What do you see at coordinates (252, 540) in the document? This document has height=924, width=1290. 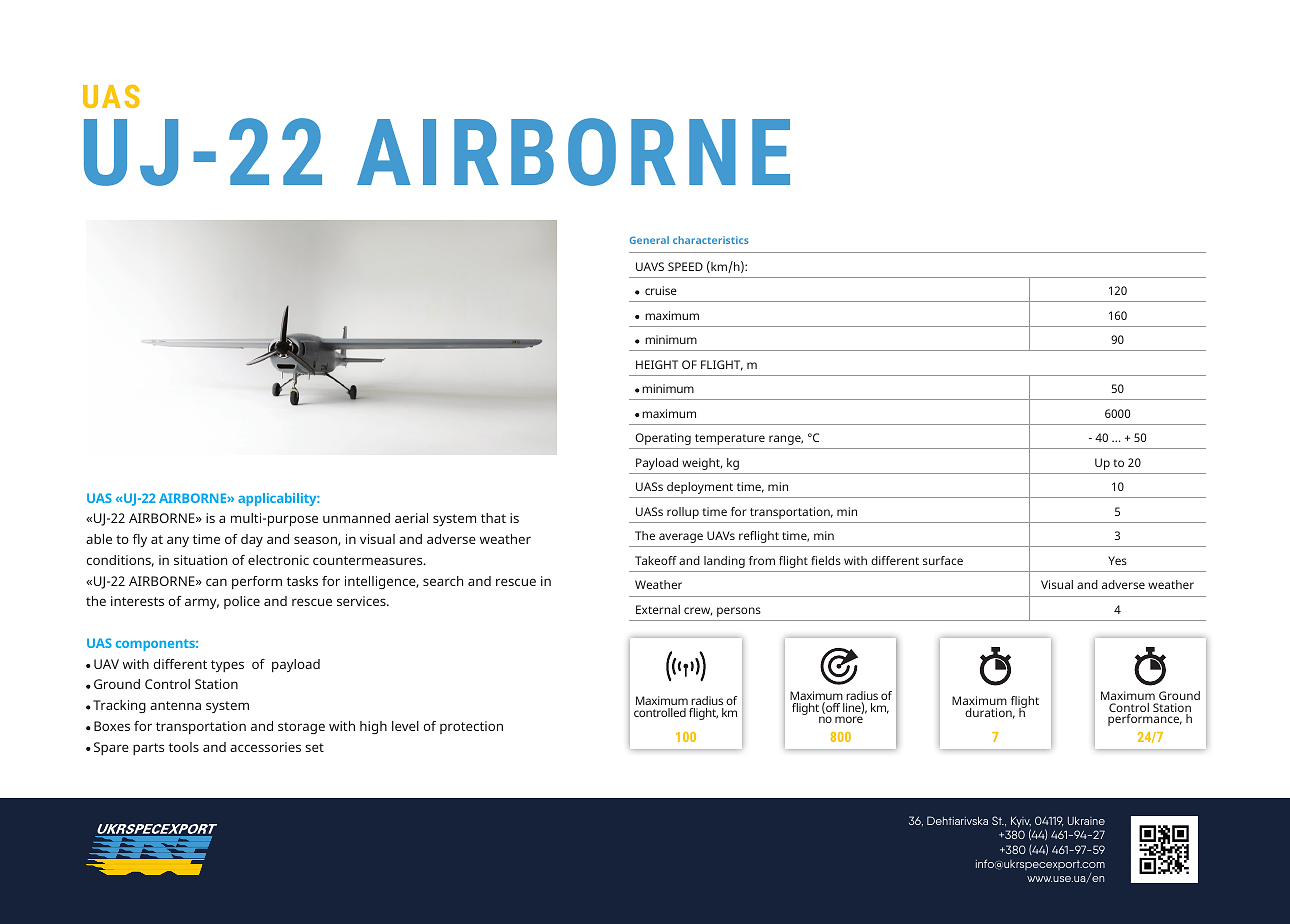 I see `day` at bounding box center [252, 540].
